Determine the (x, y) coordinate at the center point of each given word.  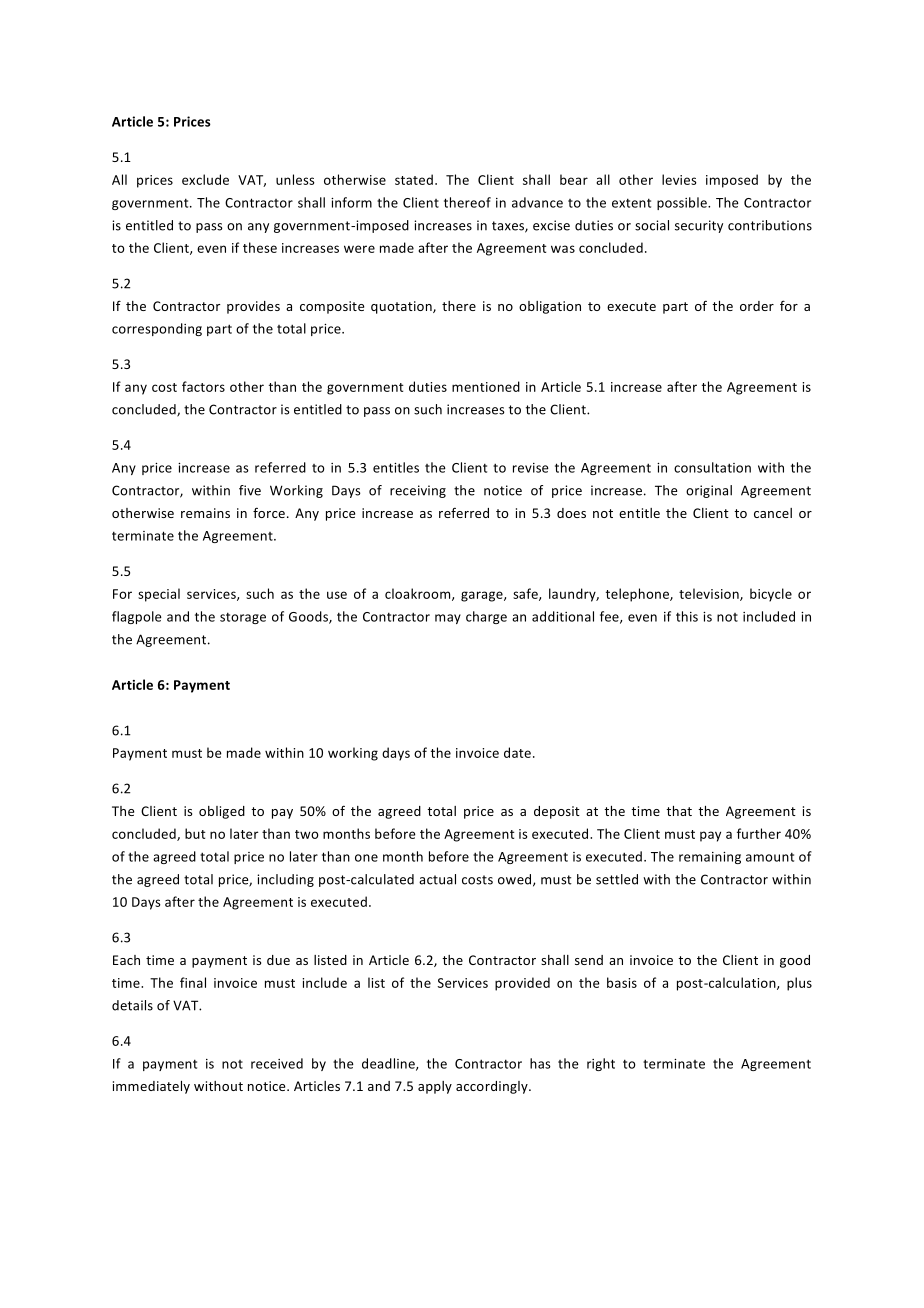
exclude (205, 179)
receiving (418, 491)
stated (414, 179)
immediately (151, 1087)
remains (205, 513)
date (517, 752)
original (709, 491)
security (699, 226)
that (679, 811)
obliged (222, 812)
